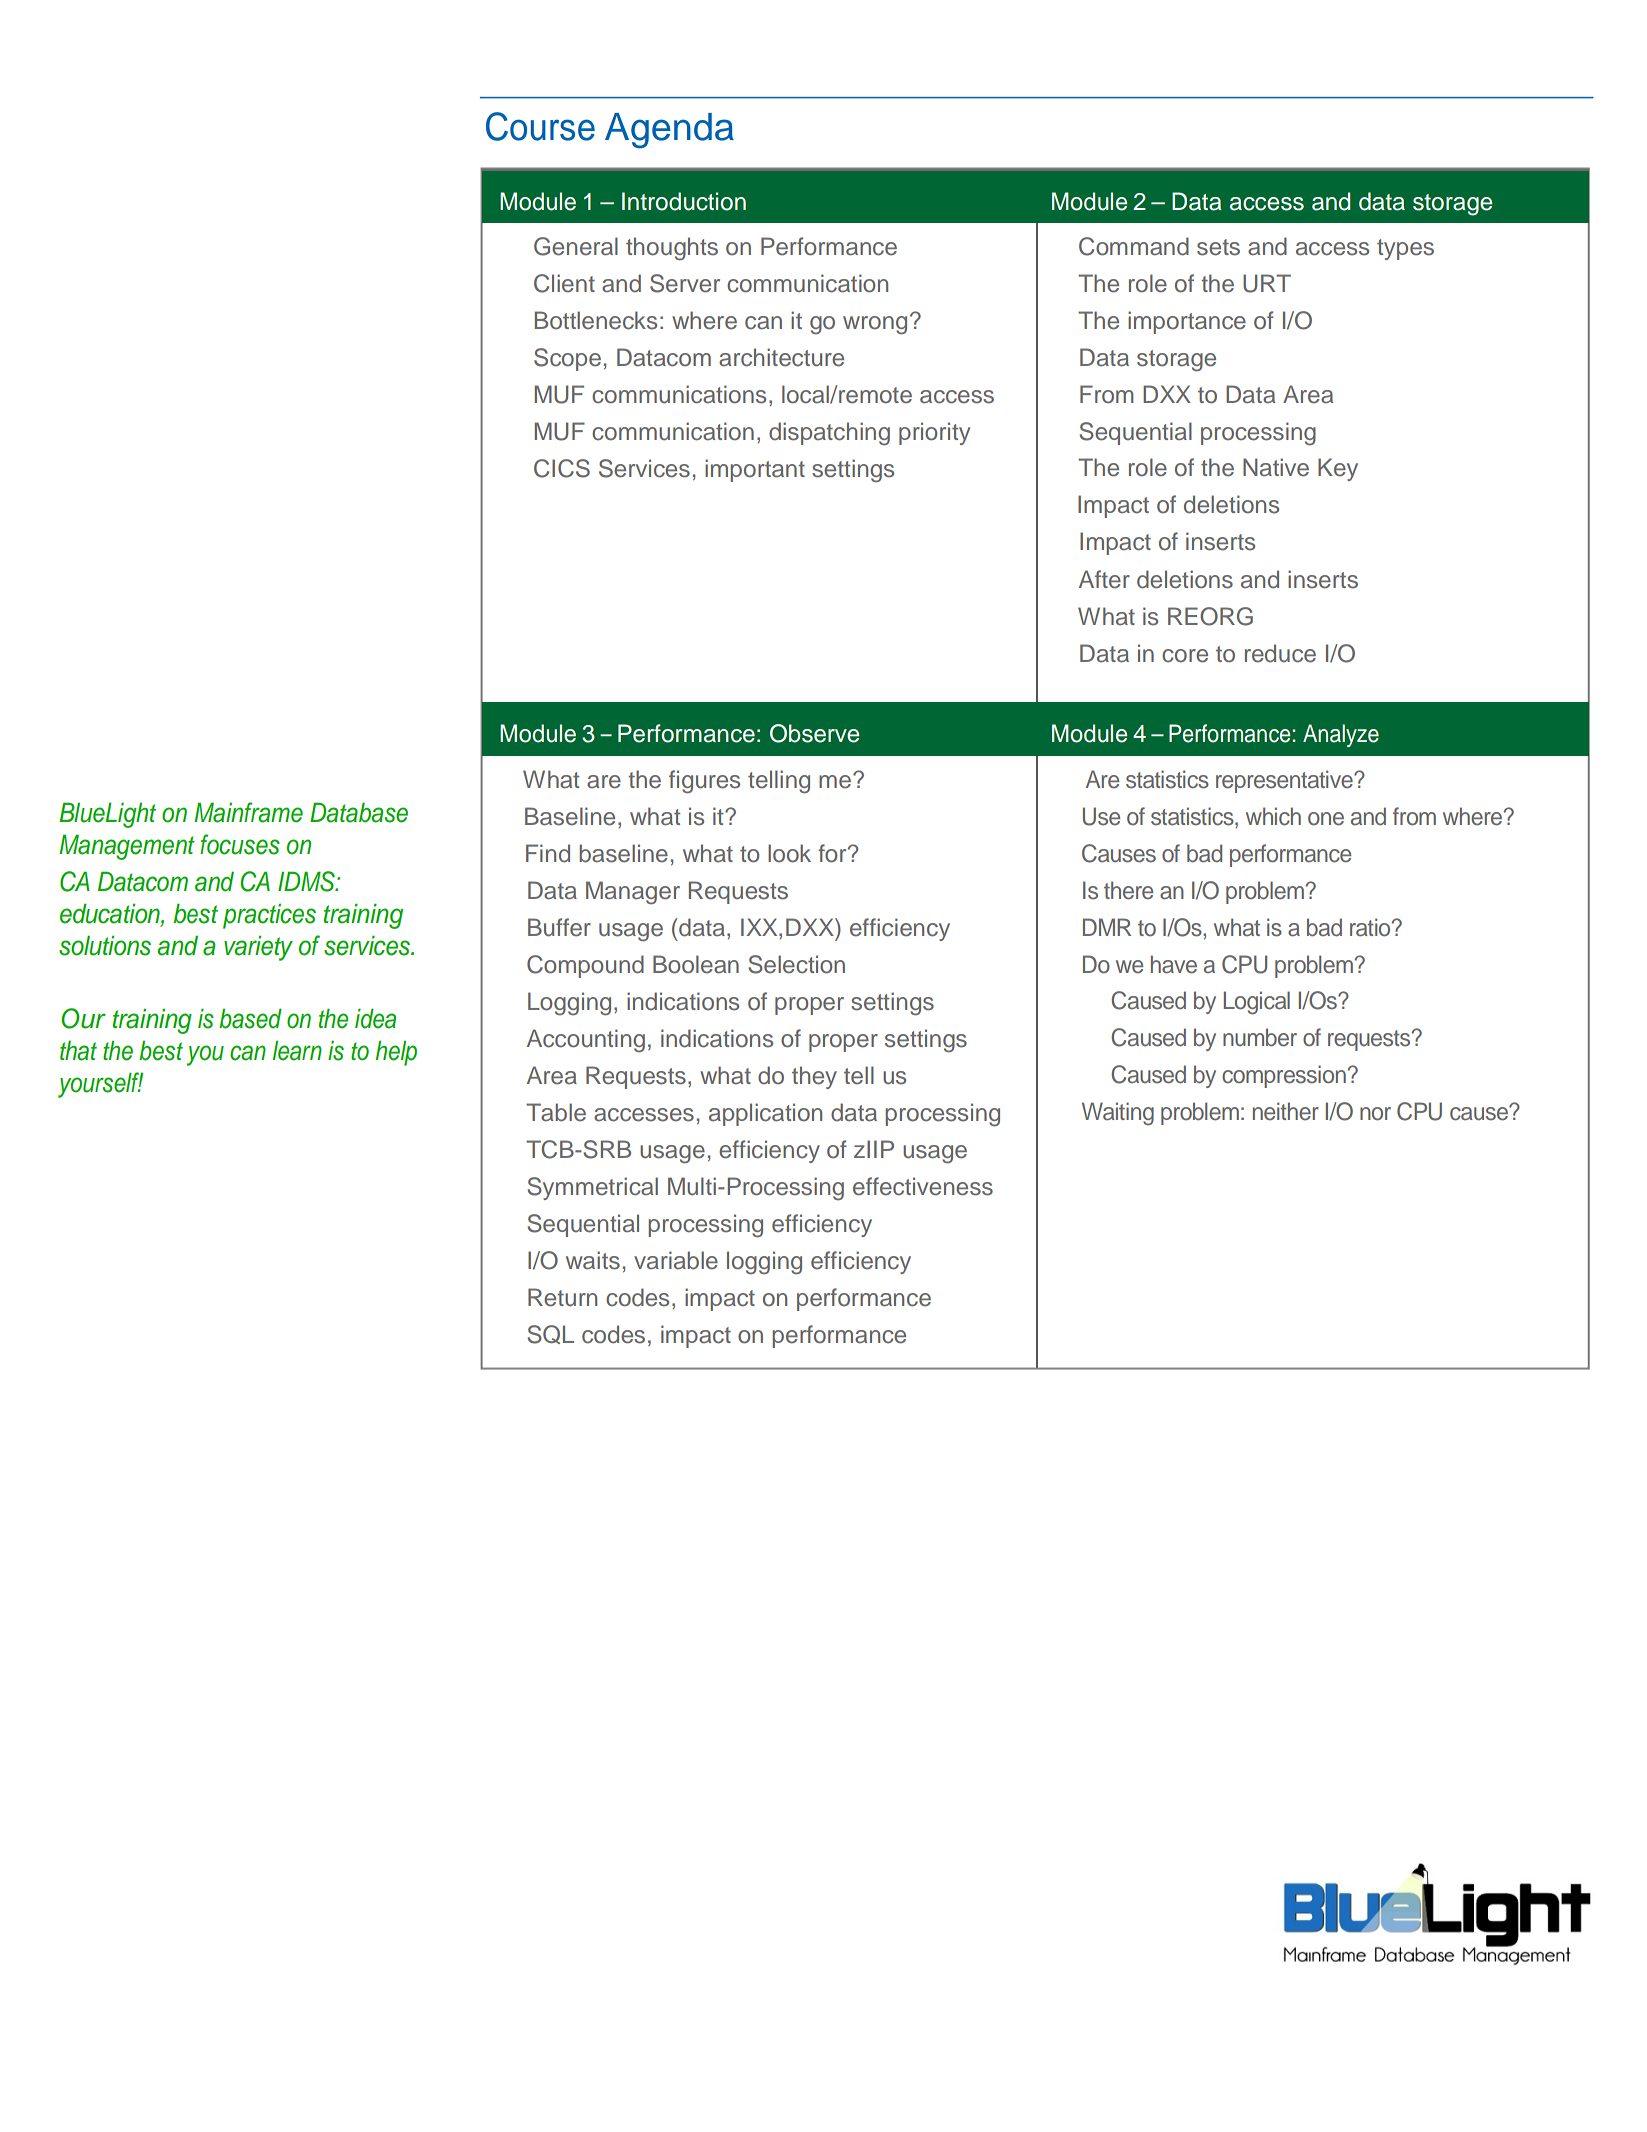 This screenshot has height=2132, width=1647. Describe the element at coordinates (1276, 467) in the screenshot. I see `Native` at that location.
